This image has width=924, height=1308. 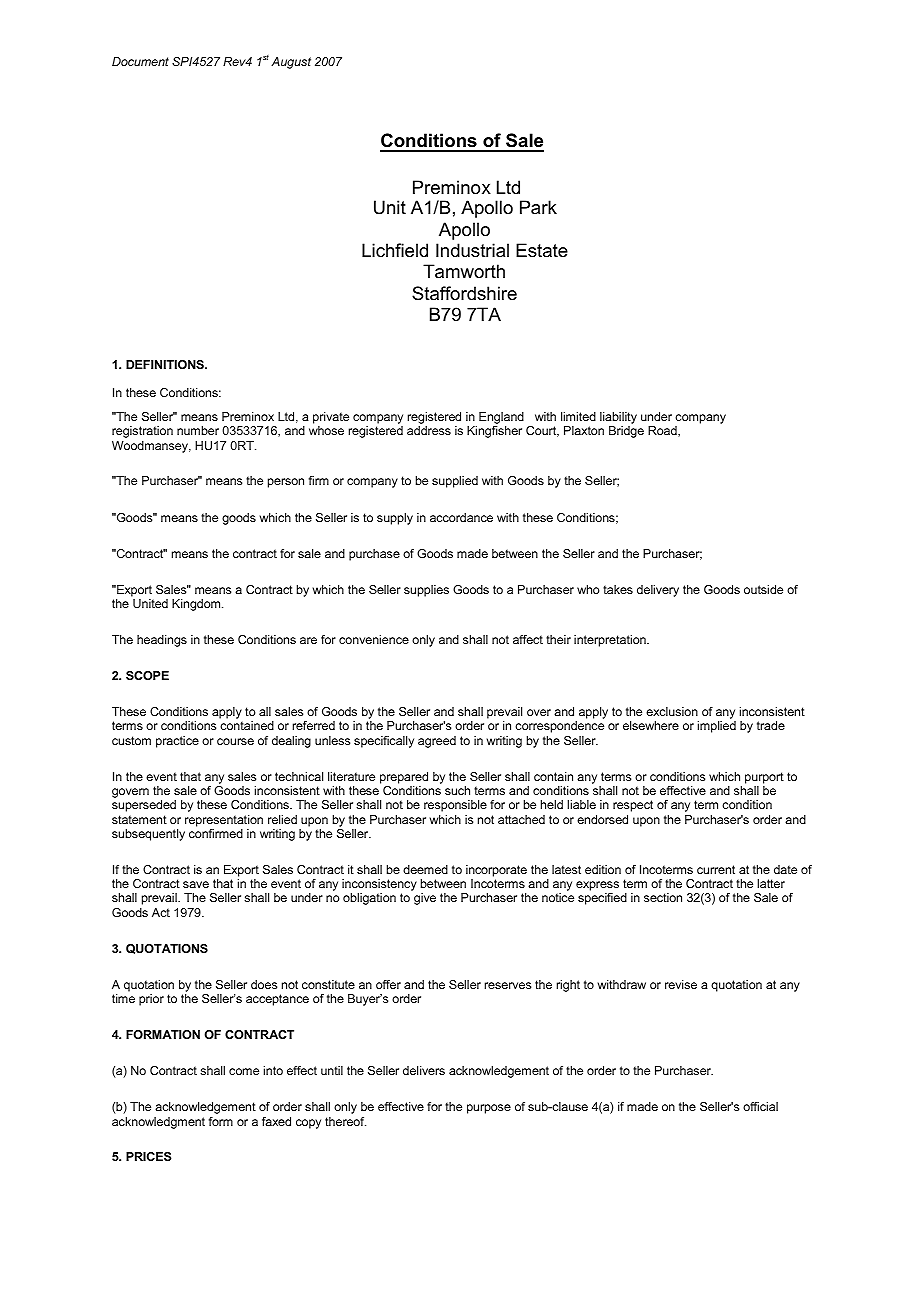 I want to click on Estate, so click(x=542, y=250).
